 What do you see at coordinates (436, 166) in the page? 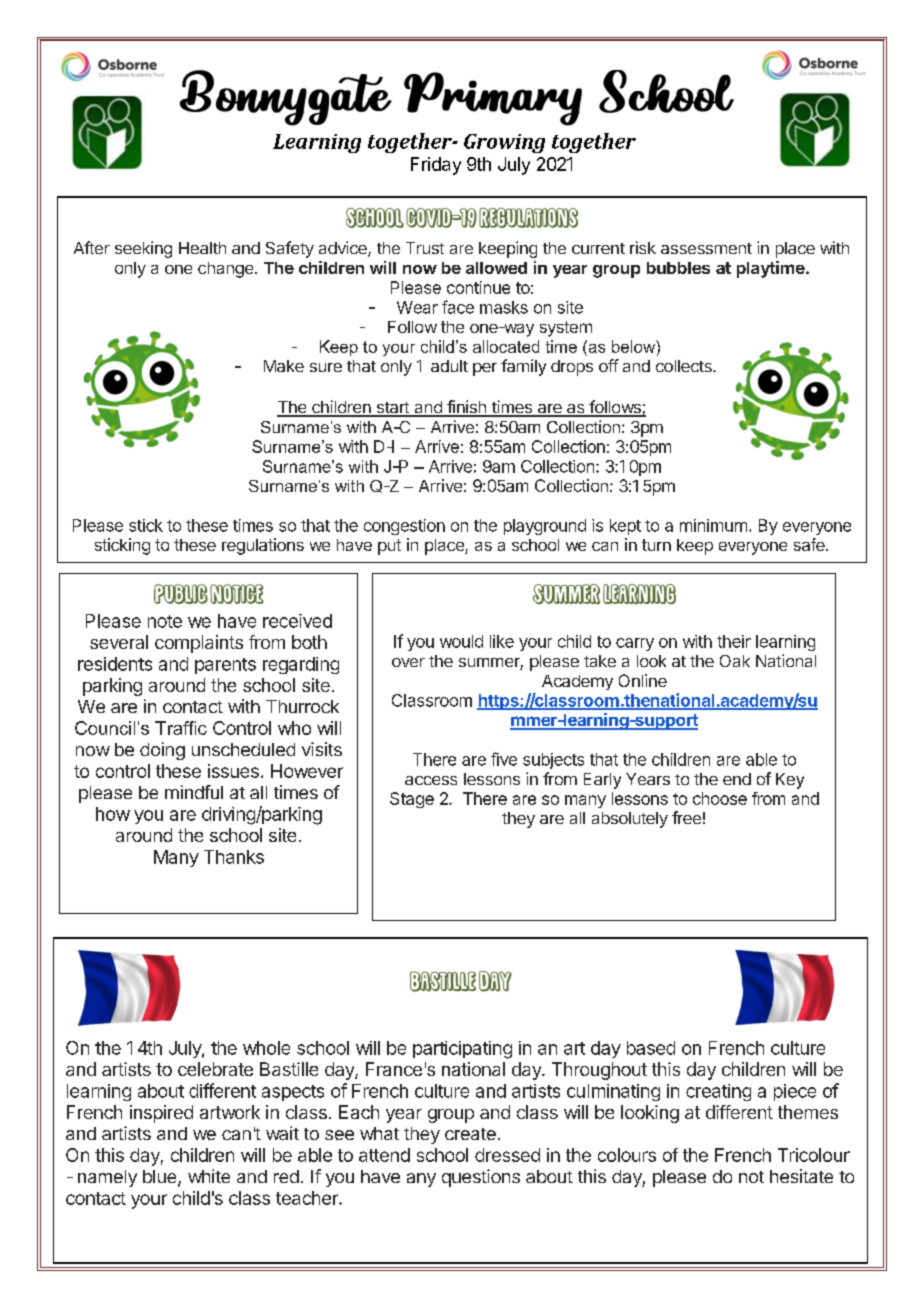
I see `Friday` at bounding box center [436, 166].
